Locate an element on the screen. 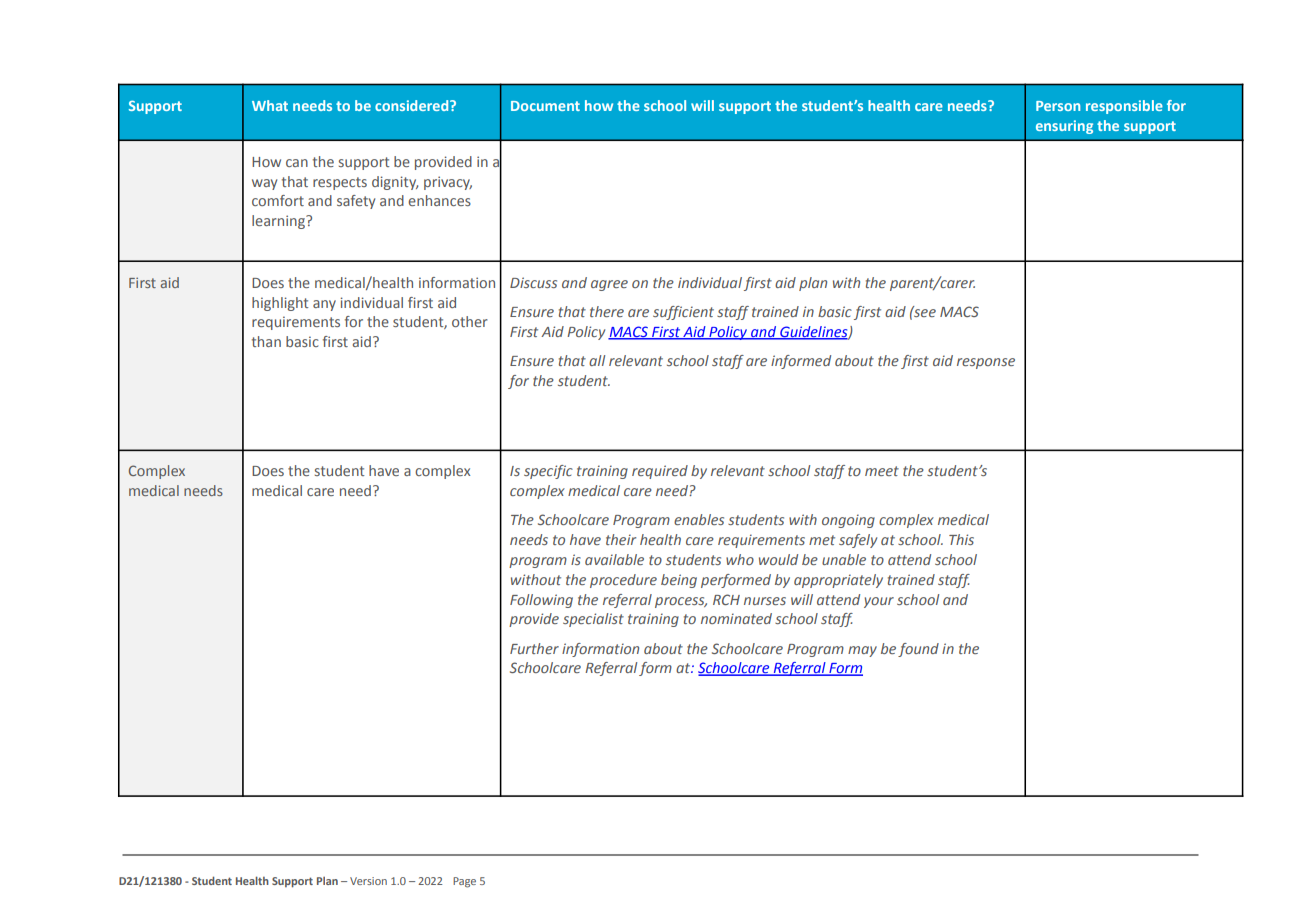 The image size is (1307, 924). ensuring is located at coordinates (1064, 127).
